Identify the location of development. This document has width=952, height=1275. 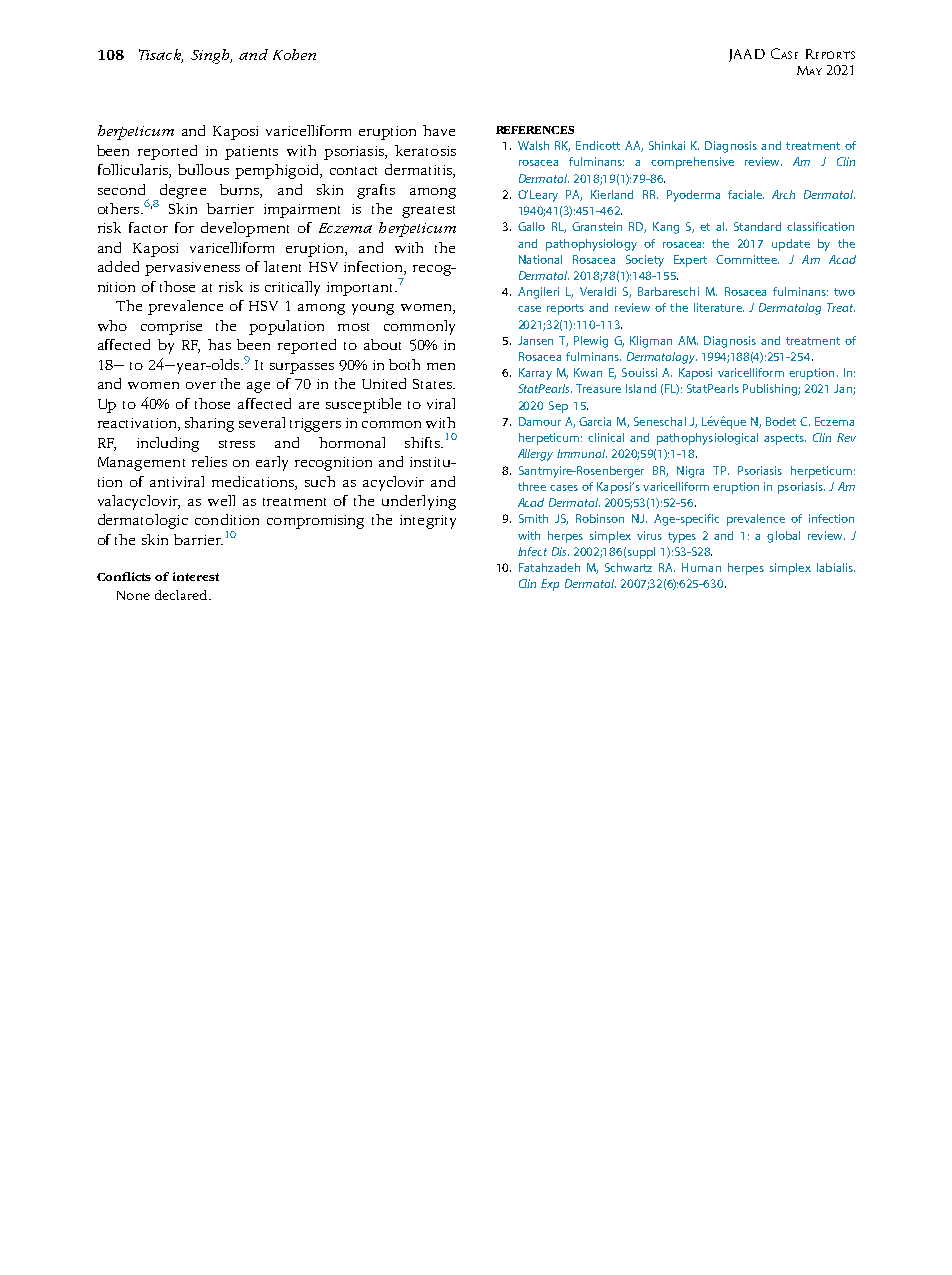
(245, 229).
